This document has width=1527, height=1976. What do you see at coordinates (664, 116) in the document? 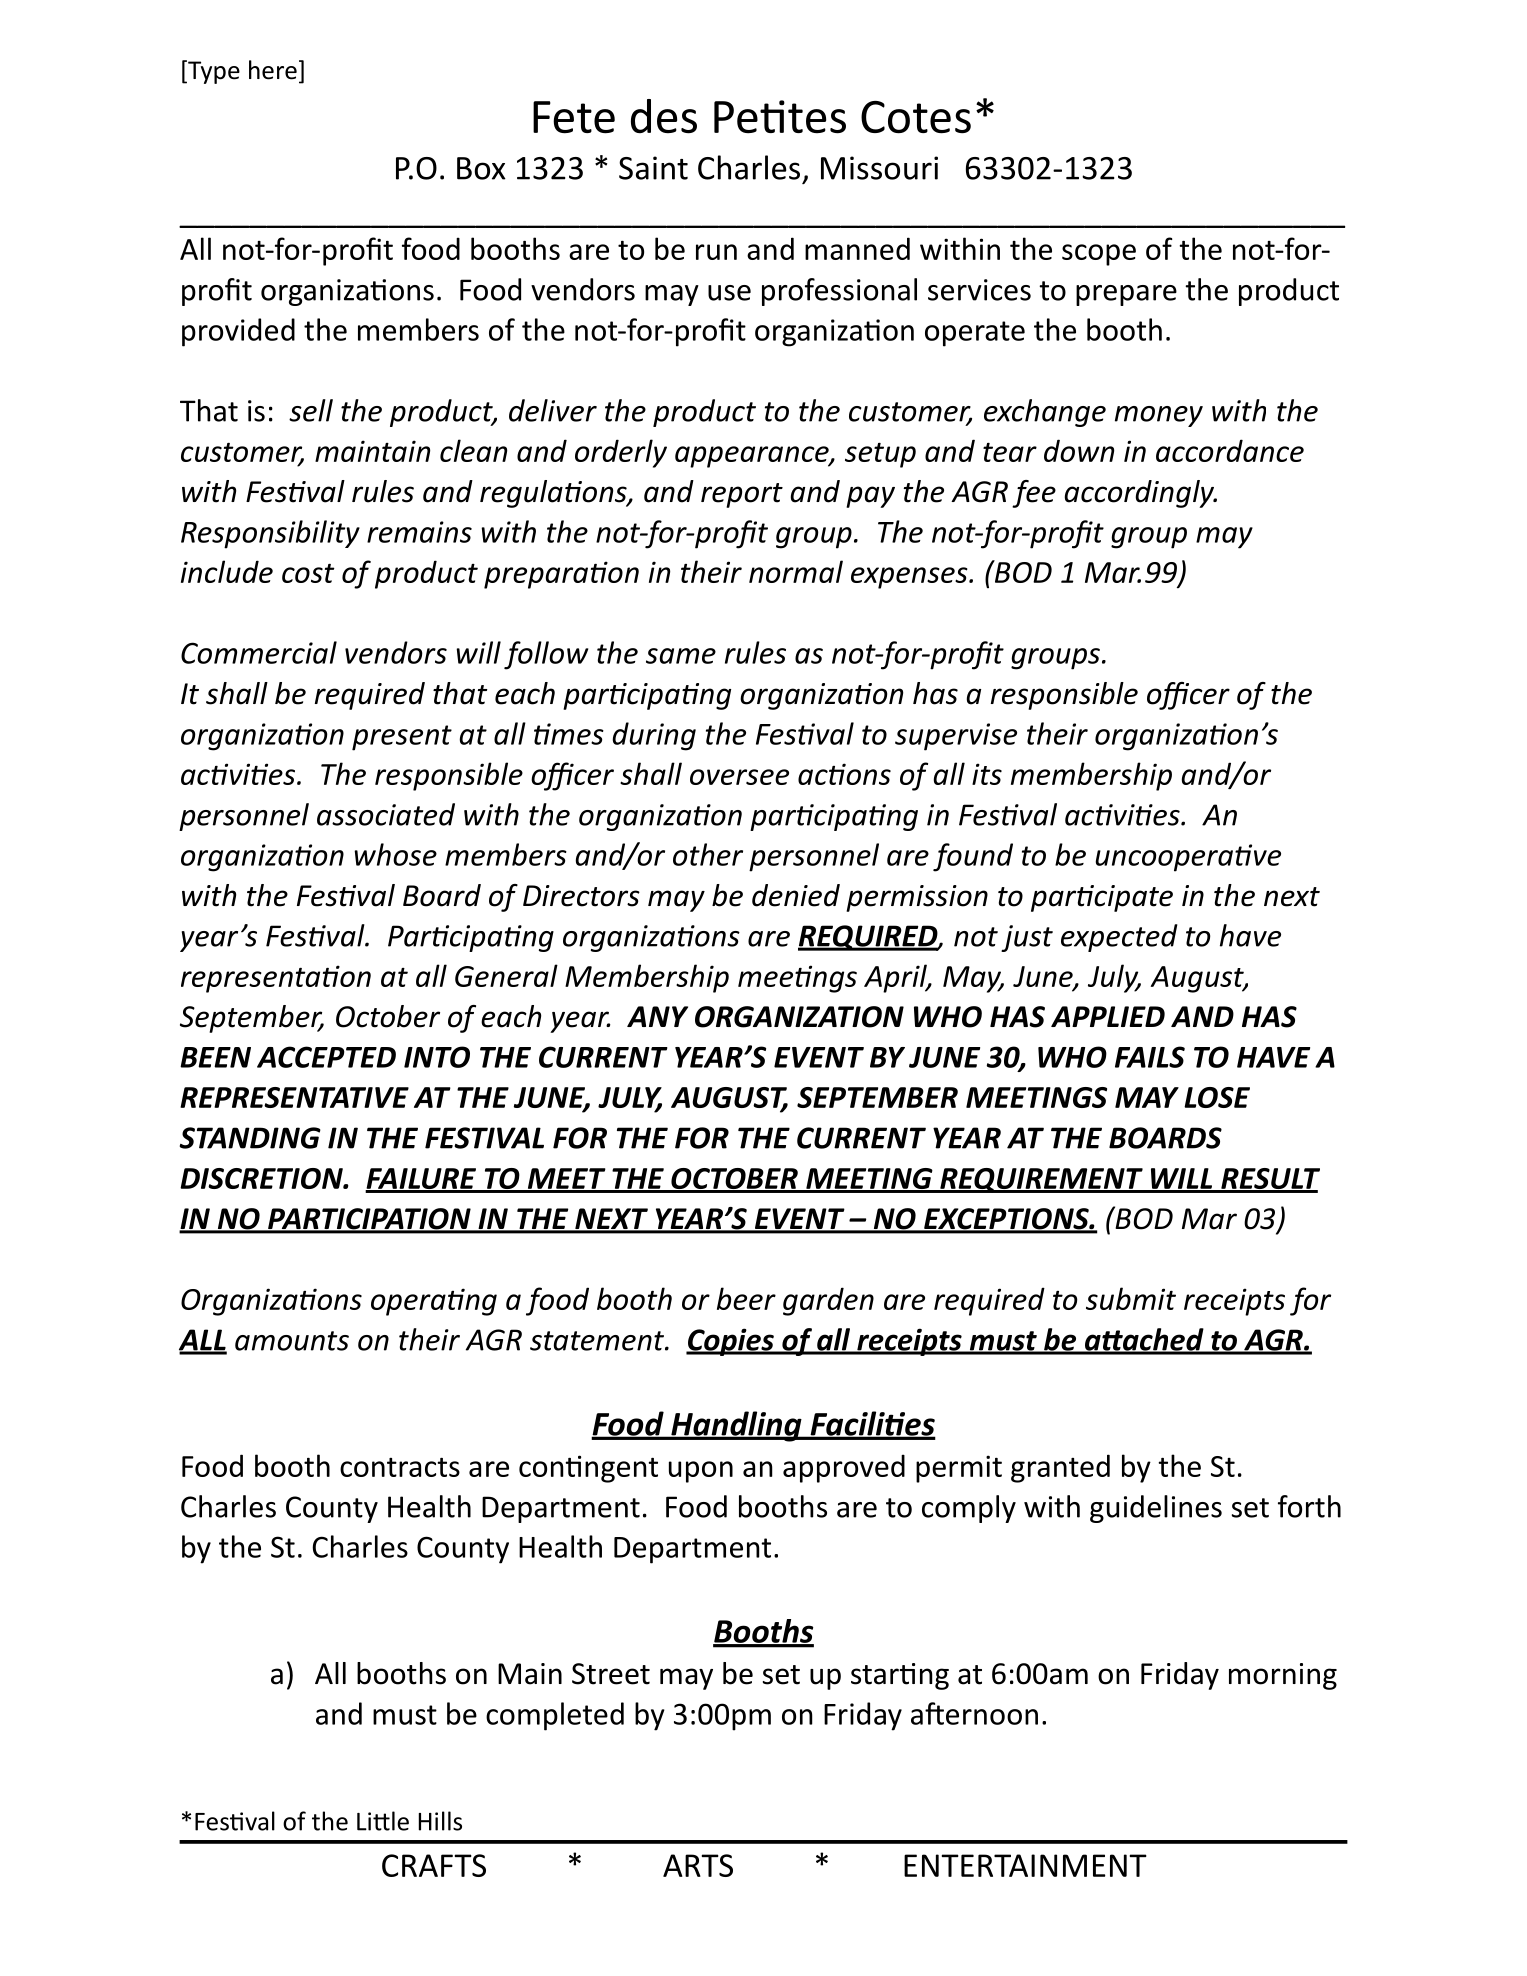
I see `des` at bounding box center [664, 116].
